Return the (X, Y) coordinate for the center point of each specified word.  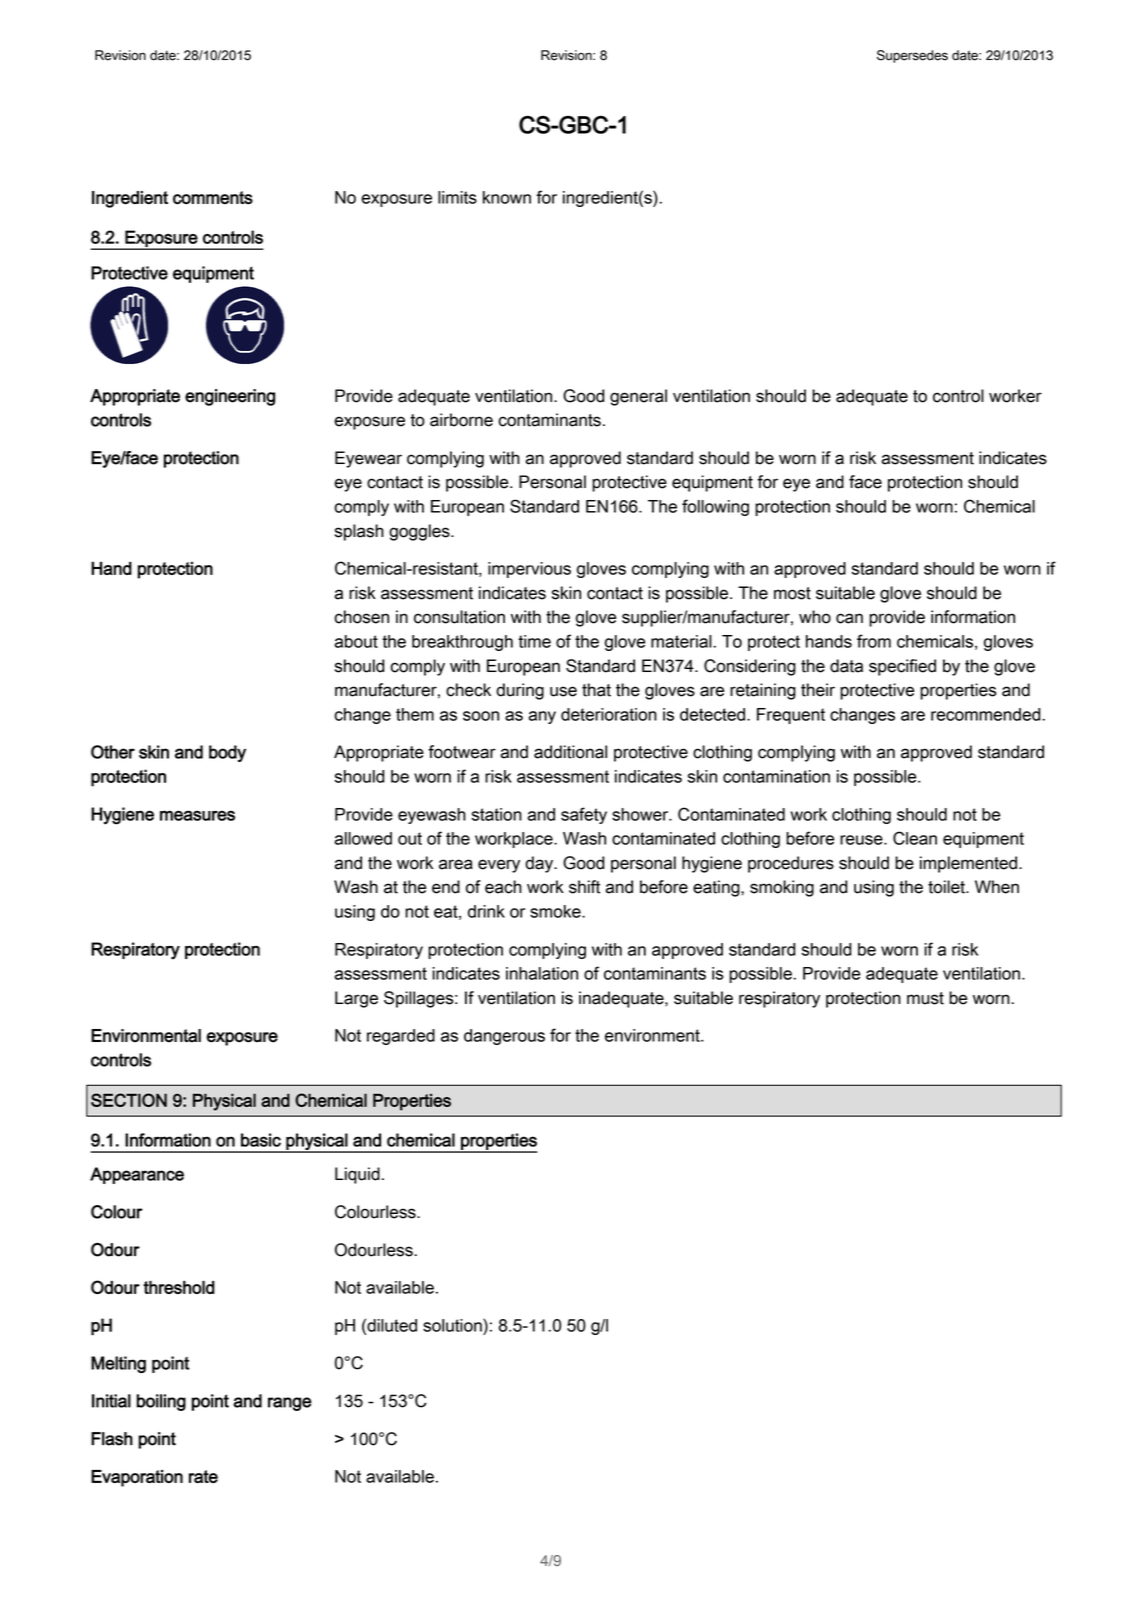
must (925, 998)
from (874, 641)
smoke (556, 911)
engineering (230, 397)
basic (261, 1140)
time (534, 641)
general (638, 397)
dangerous (504, 1037)
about (356, 641)
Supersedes (912, 56)
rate (203, 1476)
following (715, 507)
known (507, 197)
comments (213, 198)
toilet (947, 887)
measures (197, 815)
